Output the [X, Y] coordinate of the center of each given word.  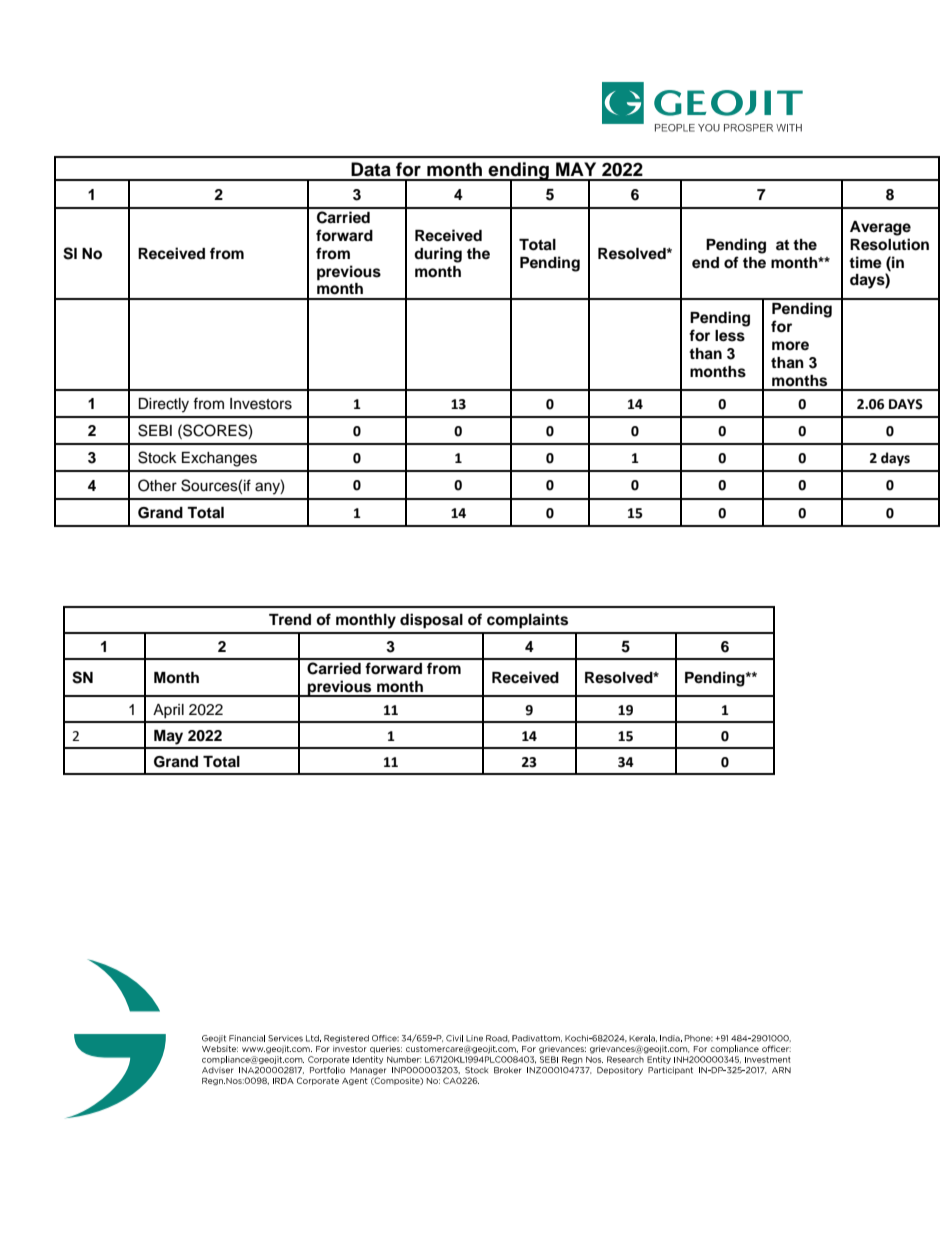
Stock [157, 457]
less [730, 336]
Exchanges [219, 459]
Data [371, 169]
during [438, 255]
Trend [290, 619]
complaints [527, 621]
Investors [261, 404]
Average [880, 228]
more [790, 345]
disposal [431, 621]
